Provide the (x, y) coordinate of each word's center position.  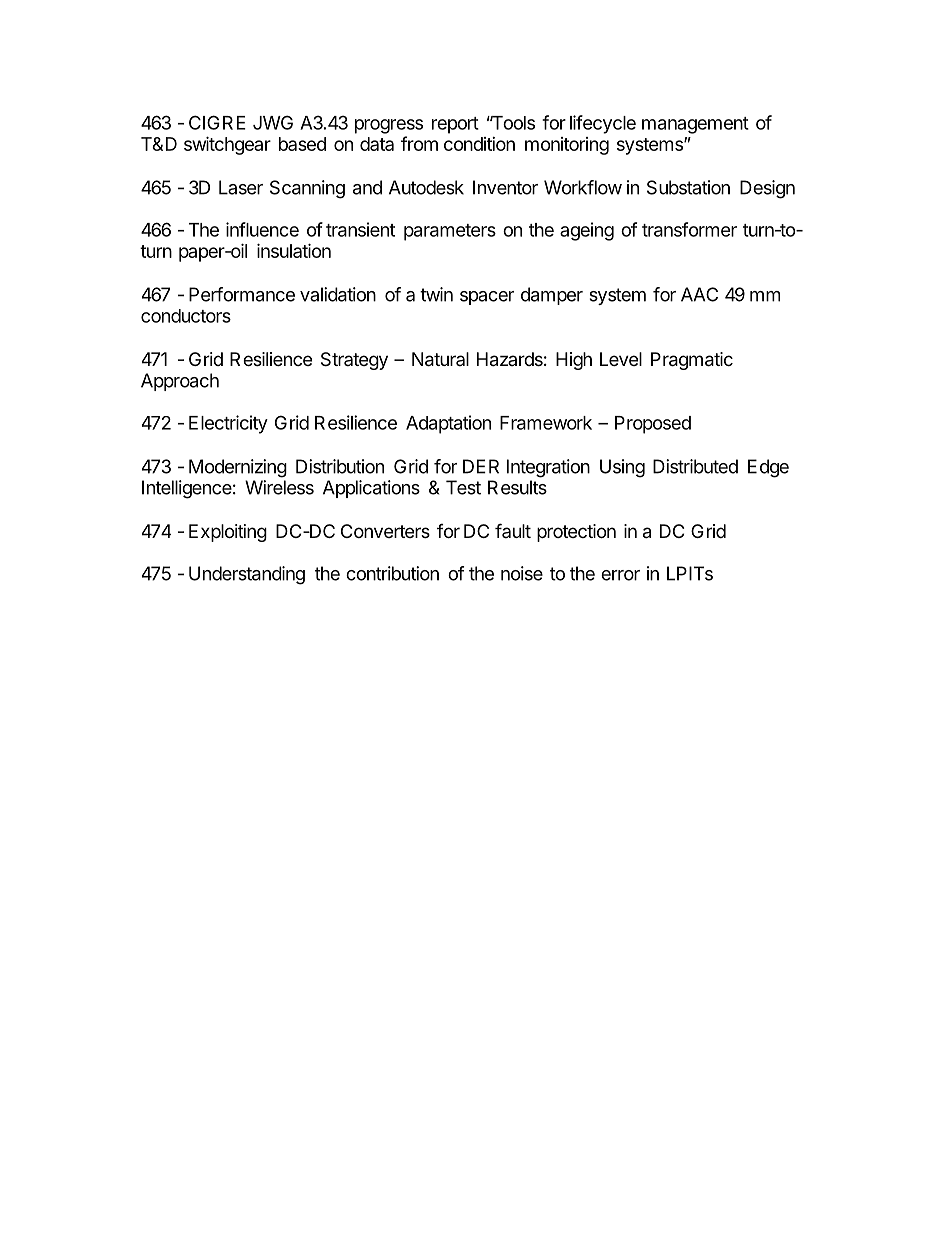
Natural (440, 359)
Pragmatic (692, 361)
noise (522, 573)
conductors (186, 316)
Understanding (247, 575)
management (695, 125)
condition (479, 144)
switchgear (227, 145)
